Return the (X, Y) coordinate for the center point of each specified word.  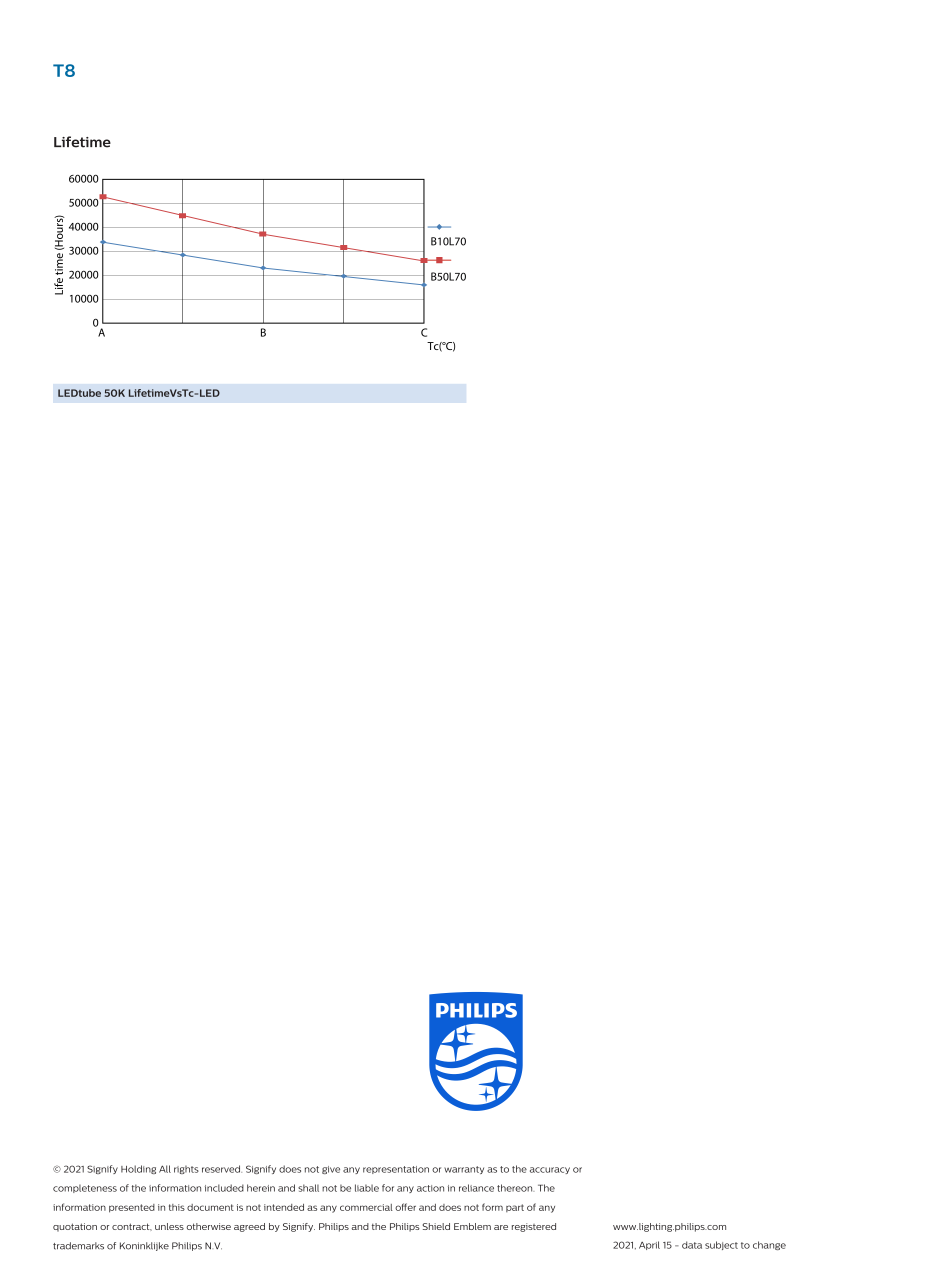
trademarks (78, 1246)
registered (534, 1227)
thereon (515, 1188)
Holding (138, 1169)
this (177, 1207)
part (515, 1208)
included (224, 1188)
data (692, 1245)
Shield (436, 1226)
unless (169, 1226)
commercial (366, 1207)
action (430, 1188)
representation (396, 1170)
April (649, 1245)
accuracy (550, 1170)
